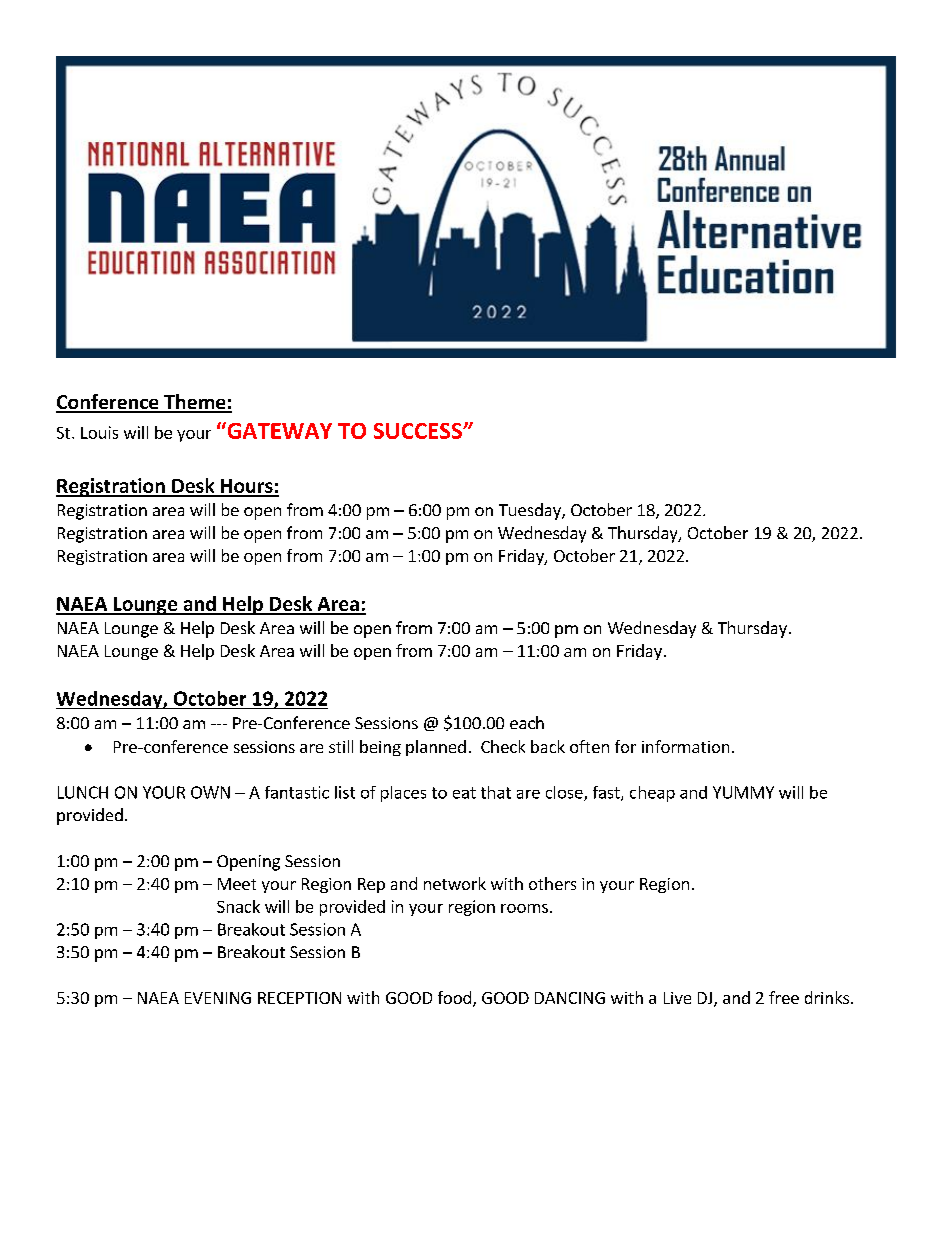 Image resolution: width=952 pixels, height=1233 pixels. Describe the element at coordinates (195, 403) in the screenshot. I see `Theme` at that location.
